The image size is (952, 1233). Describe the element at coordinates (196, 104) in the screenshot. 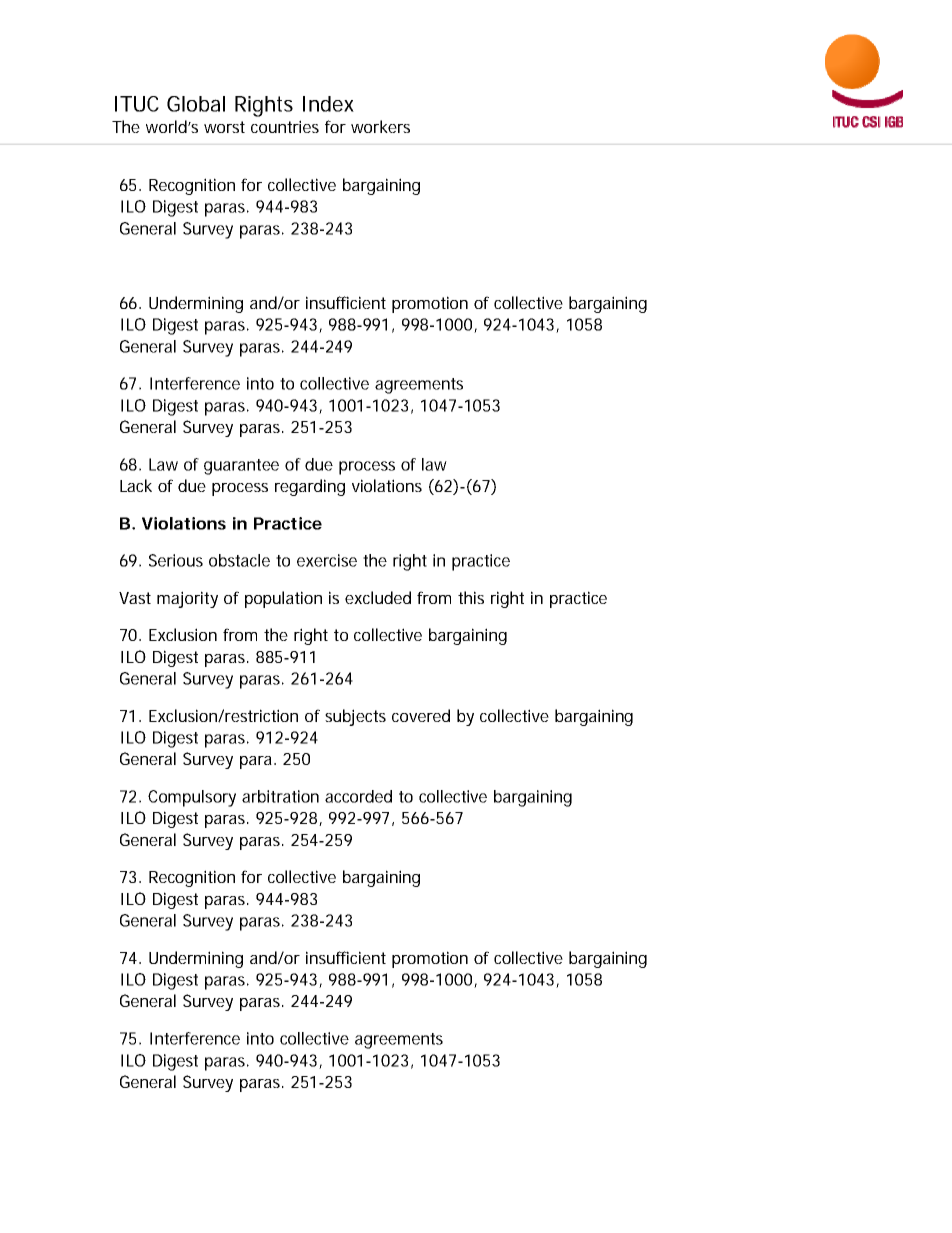

I see `Global` at that location.
